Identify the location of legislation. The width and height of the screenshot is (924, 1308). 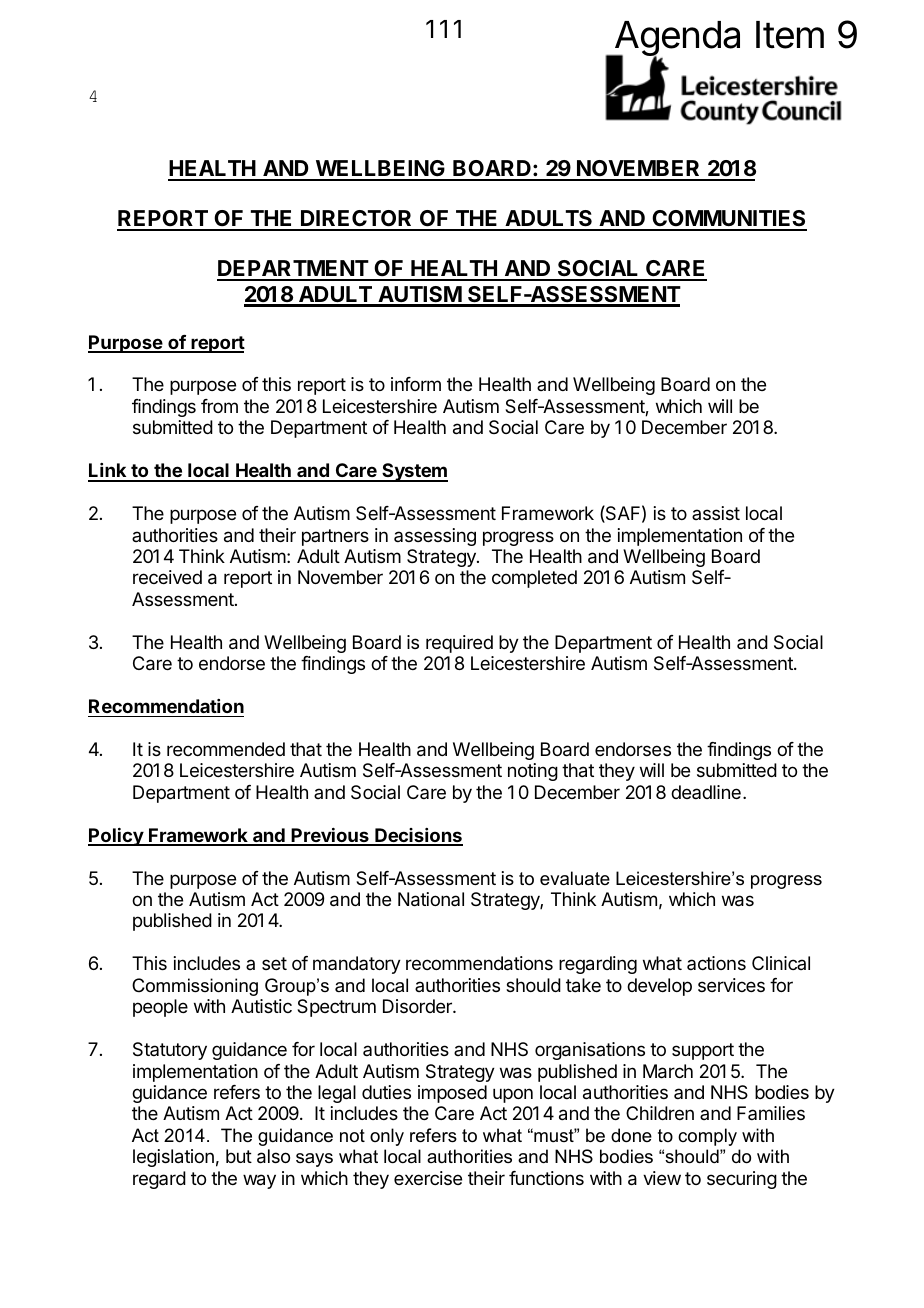
(173, 1158).
